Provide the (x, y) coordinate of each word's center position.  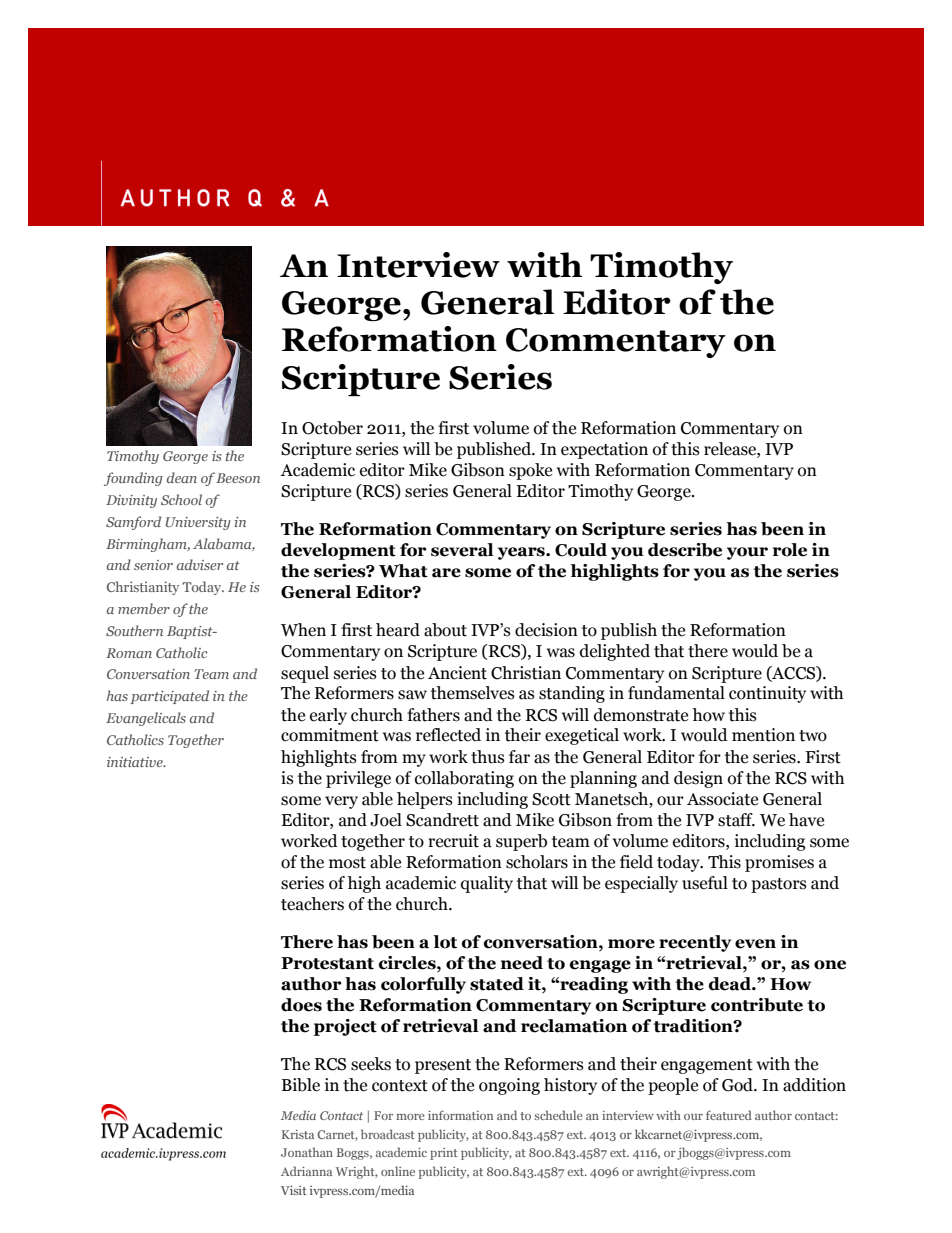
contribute (757, 1005)
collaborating (464, 779)
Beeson (238, 478)
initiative (136, 762)
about (445, 630)
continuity (767, 694)
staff (736, 820)
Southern (134, 630)
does (301, 1005)
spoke (530, 471)
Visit (294, 1190)
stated (497, 984)
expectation (604, 450)
